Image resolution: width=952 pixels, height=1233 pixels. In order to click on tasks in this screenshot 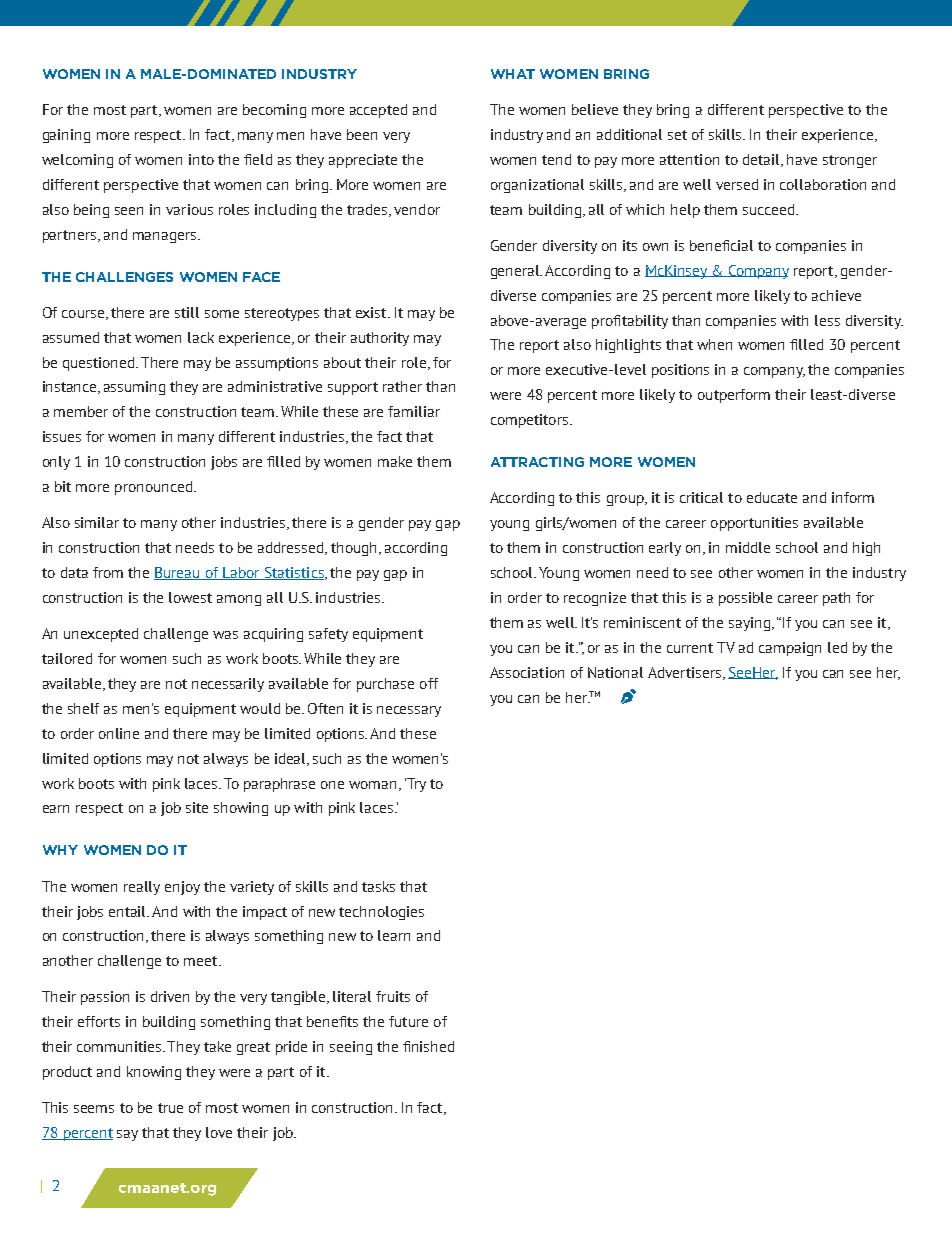, I will do `click(378, 886)`.
